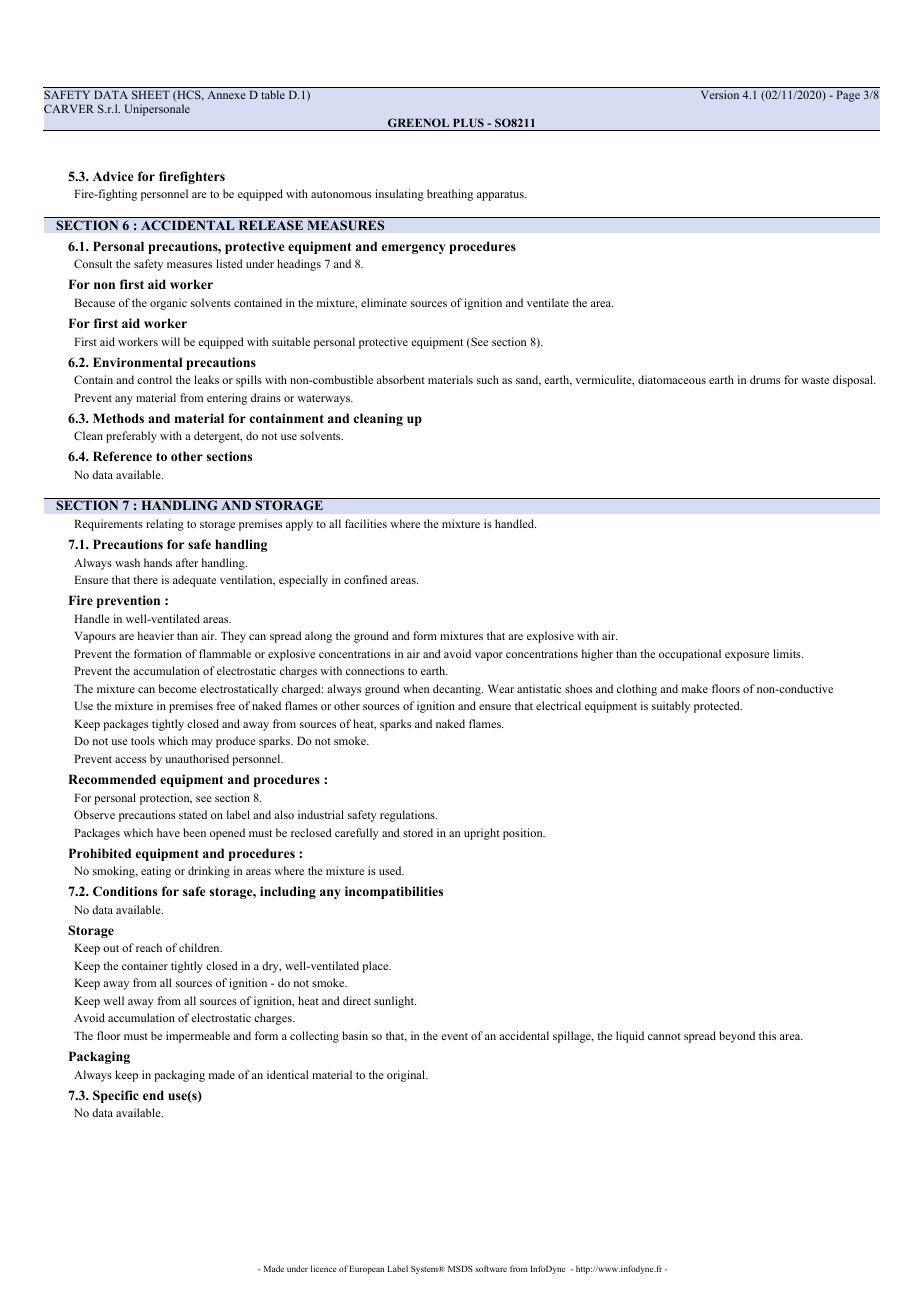  What do you see at coordinates (468, 122) in the screenshot?
I see `PLUS` at bounding box center [468, 122].
